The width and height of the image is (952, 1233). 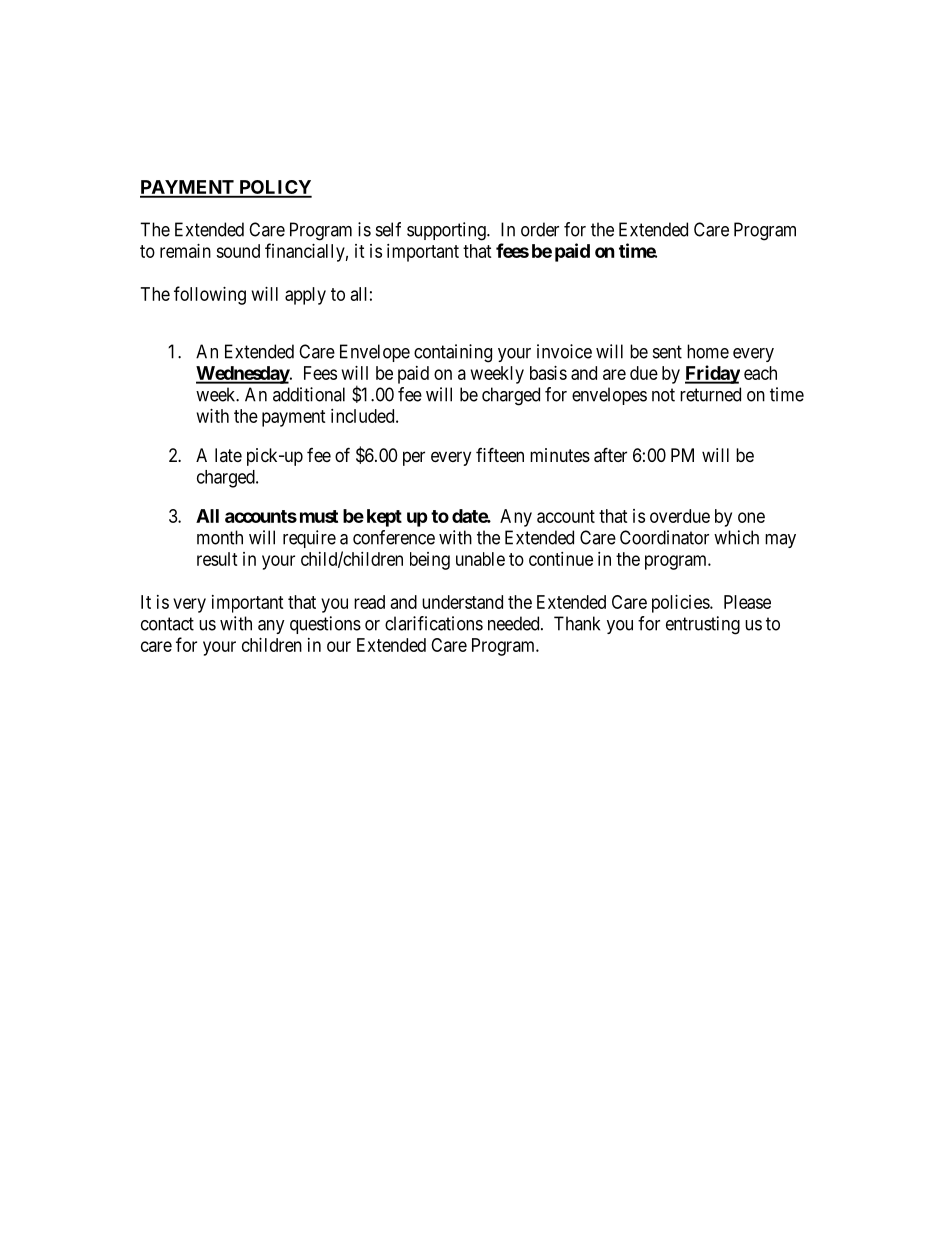 I want to click on POLICY, so click(x=274, y=188).
